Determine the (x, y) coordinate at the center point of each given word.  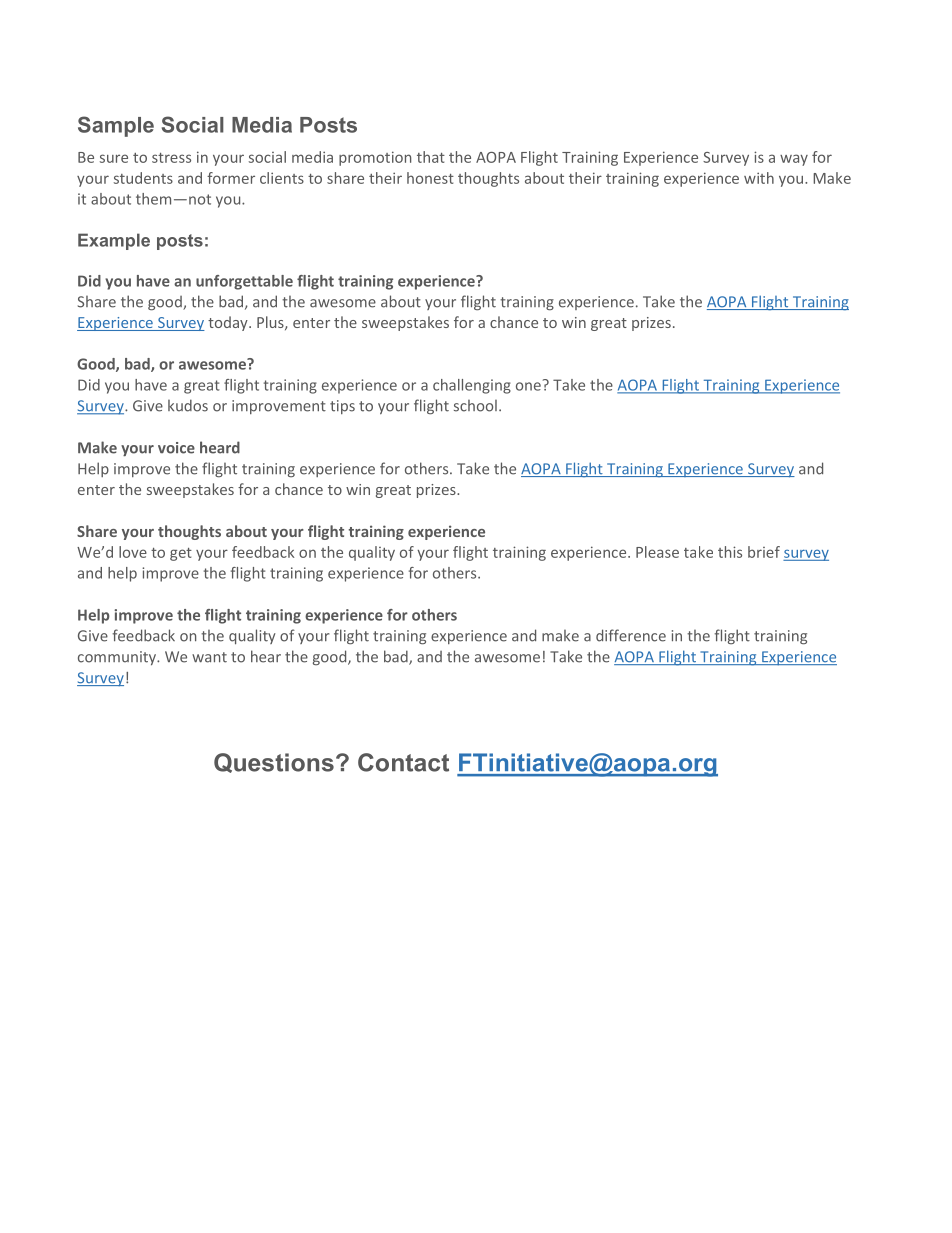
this (730, 552)
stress (171, 158)
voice (176, 448)
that (431, 157)
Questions (274, 763)
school (475, 406)
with (759, 178)
